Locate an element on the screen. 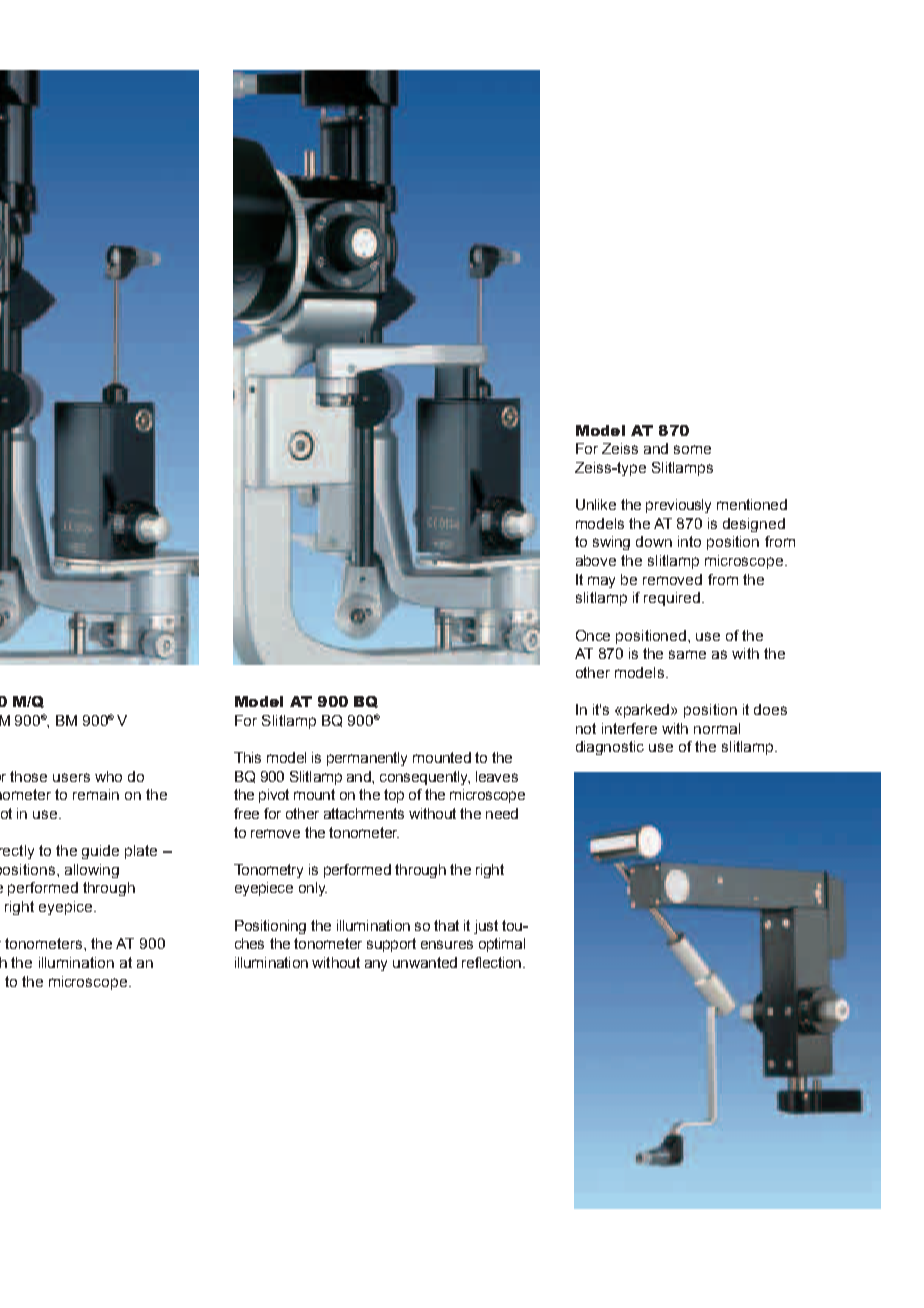 The image size is (924, 1308). Once is located at coordinates (593, 635).
